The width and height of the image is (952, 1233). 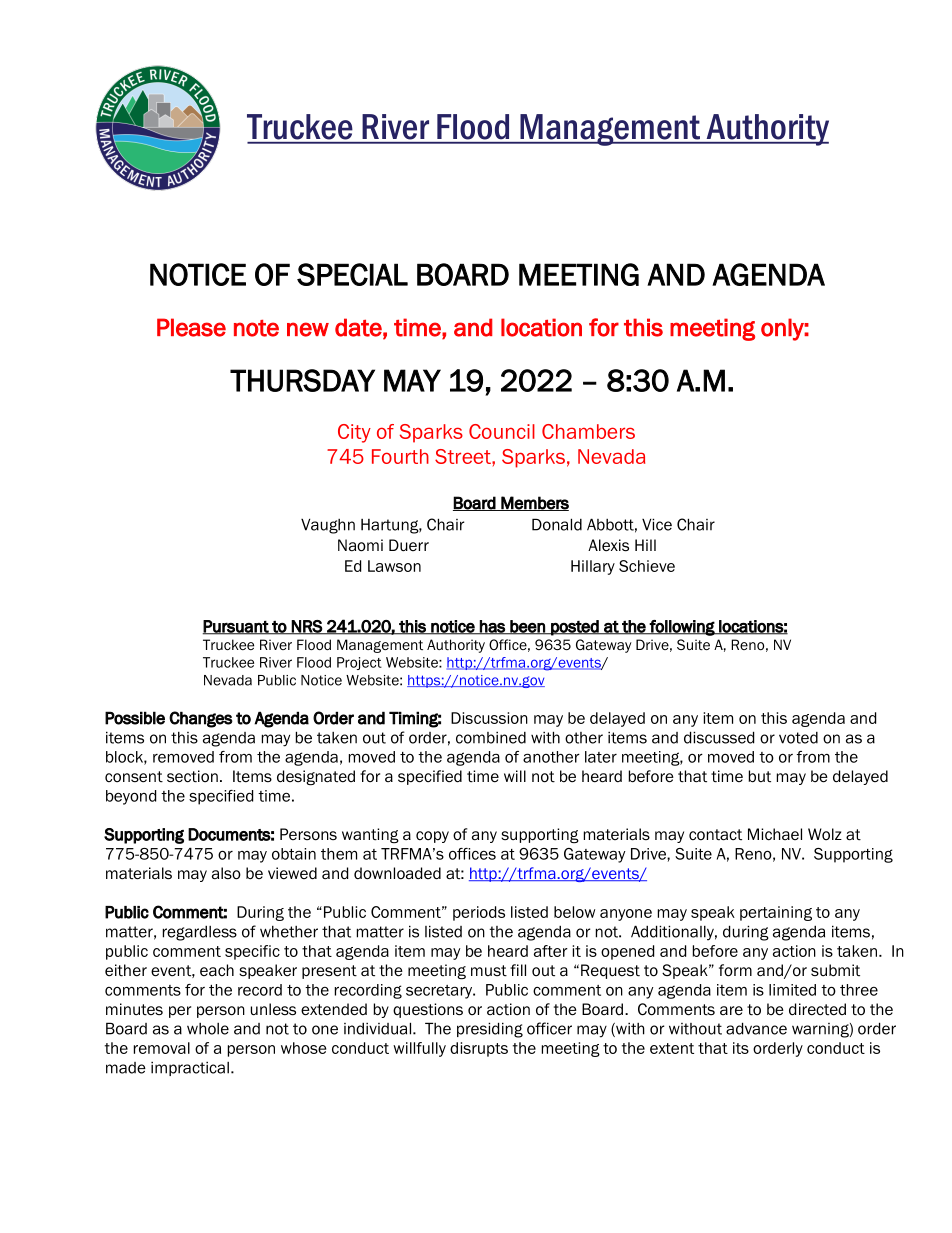 What do you see at coordinates (208, 1029) in the image?
I see `whole` at bounding box center [208, 1029].
